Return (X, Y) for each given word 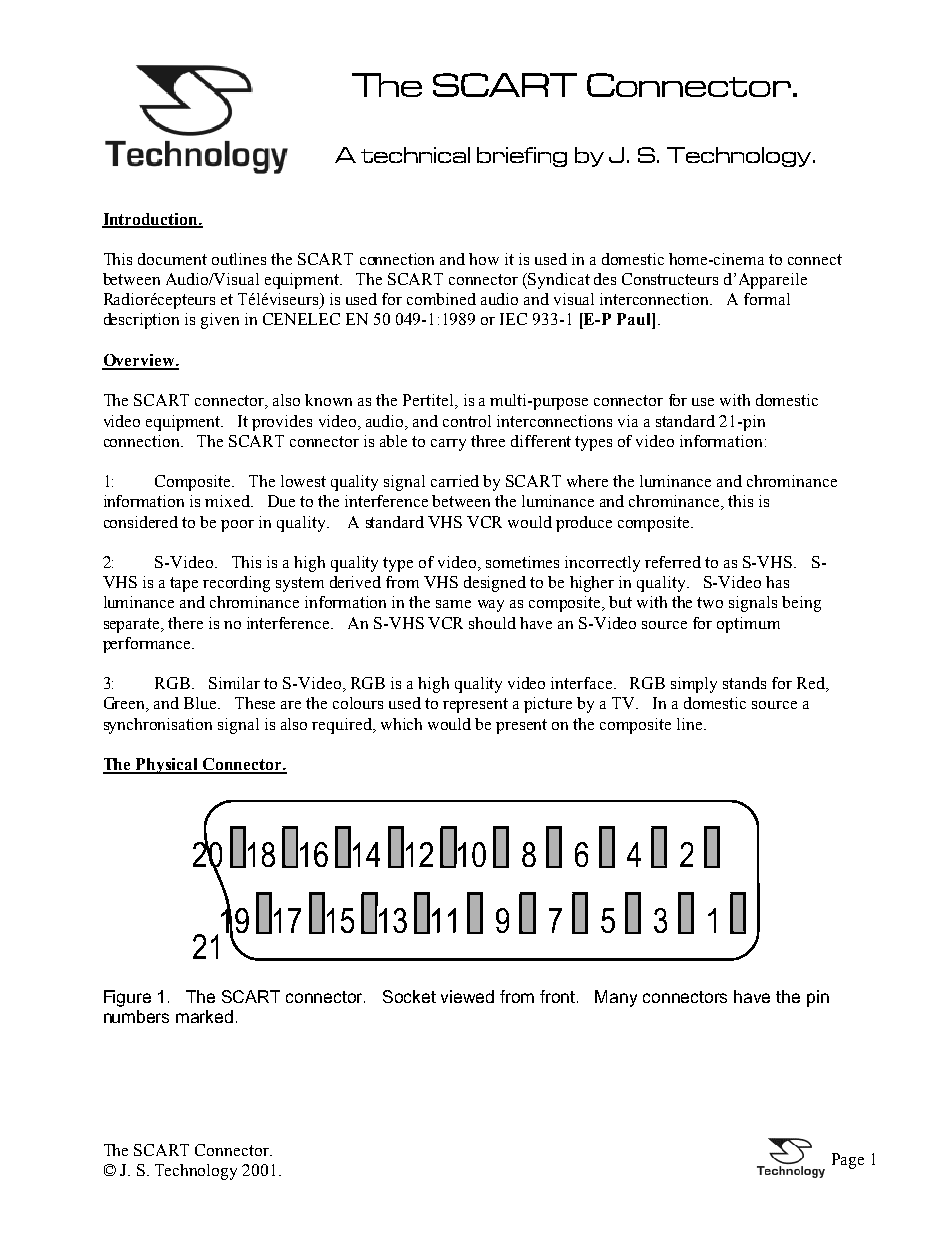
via (628, 421)
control (467, 421)
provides (282, 423)
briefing (522, 157)
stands (744, 683)
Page (848, 1161)
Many (616, 998)
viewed (467, 996)
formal (767, 299)
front (559, 996)
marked (204, 1016)
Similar (234, 683)
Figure (127, 998)
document (172, 259)
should (492, 623)
